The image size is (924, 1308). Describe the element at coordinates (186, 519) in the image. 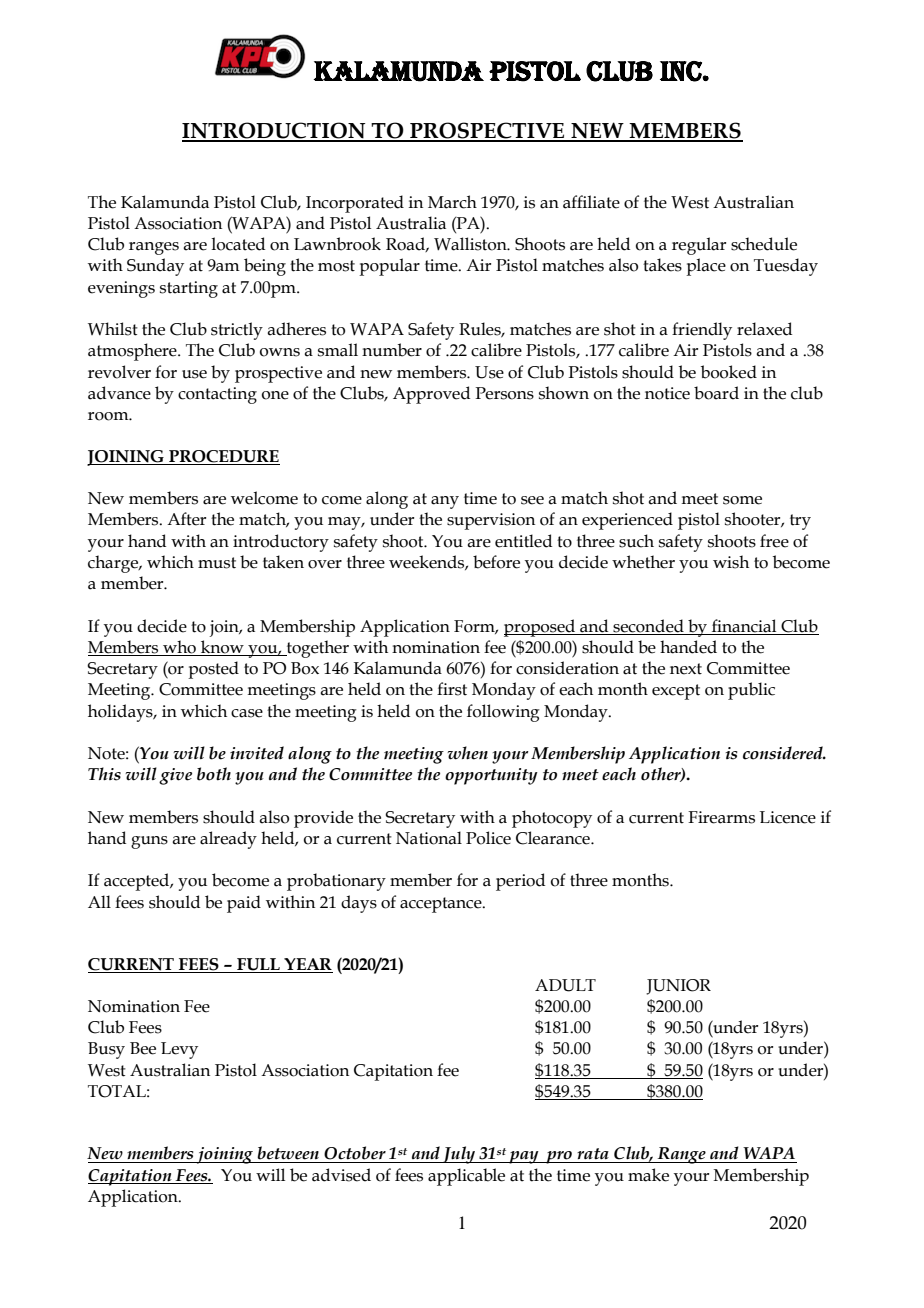

I see `After` at that location.
